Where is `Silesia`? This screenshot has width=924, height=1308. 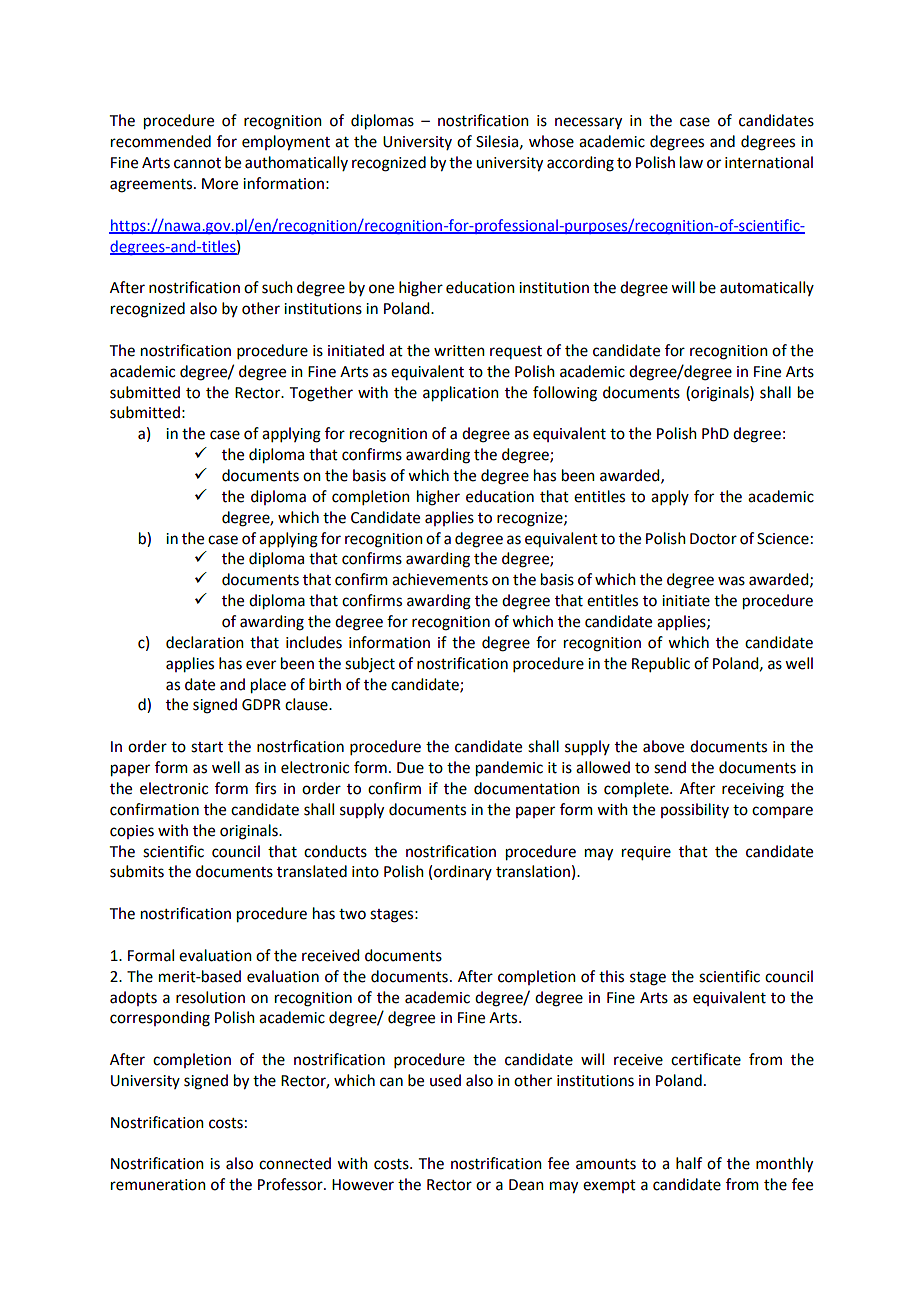
Silesia is located at coordinates (497, 141).
